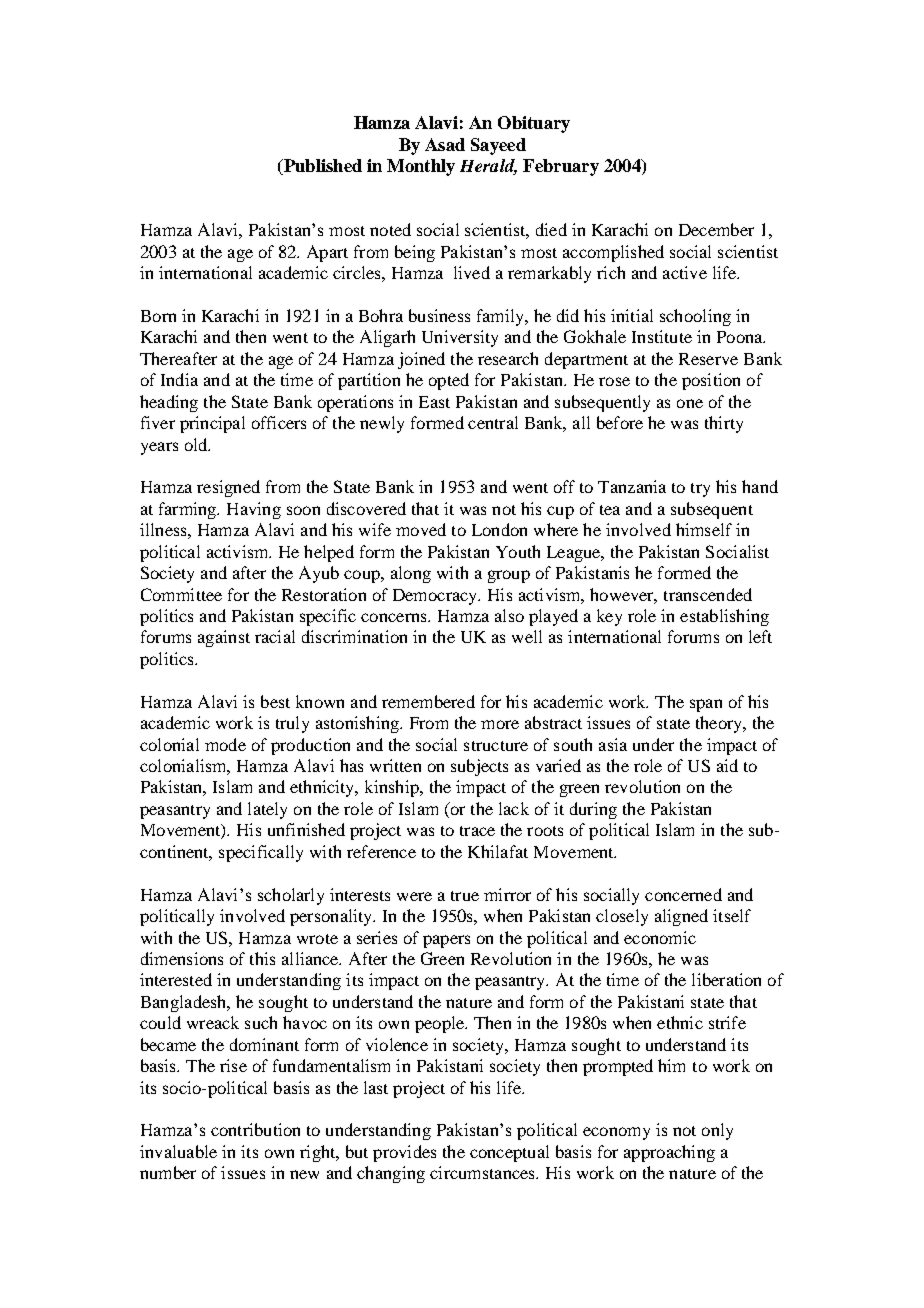 The height and width of the page is (1308, 924). What do you see at coordinates (716, 229) in the page?
I see `December` at bounding box center [716, 229].
